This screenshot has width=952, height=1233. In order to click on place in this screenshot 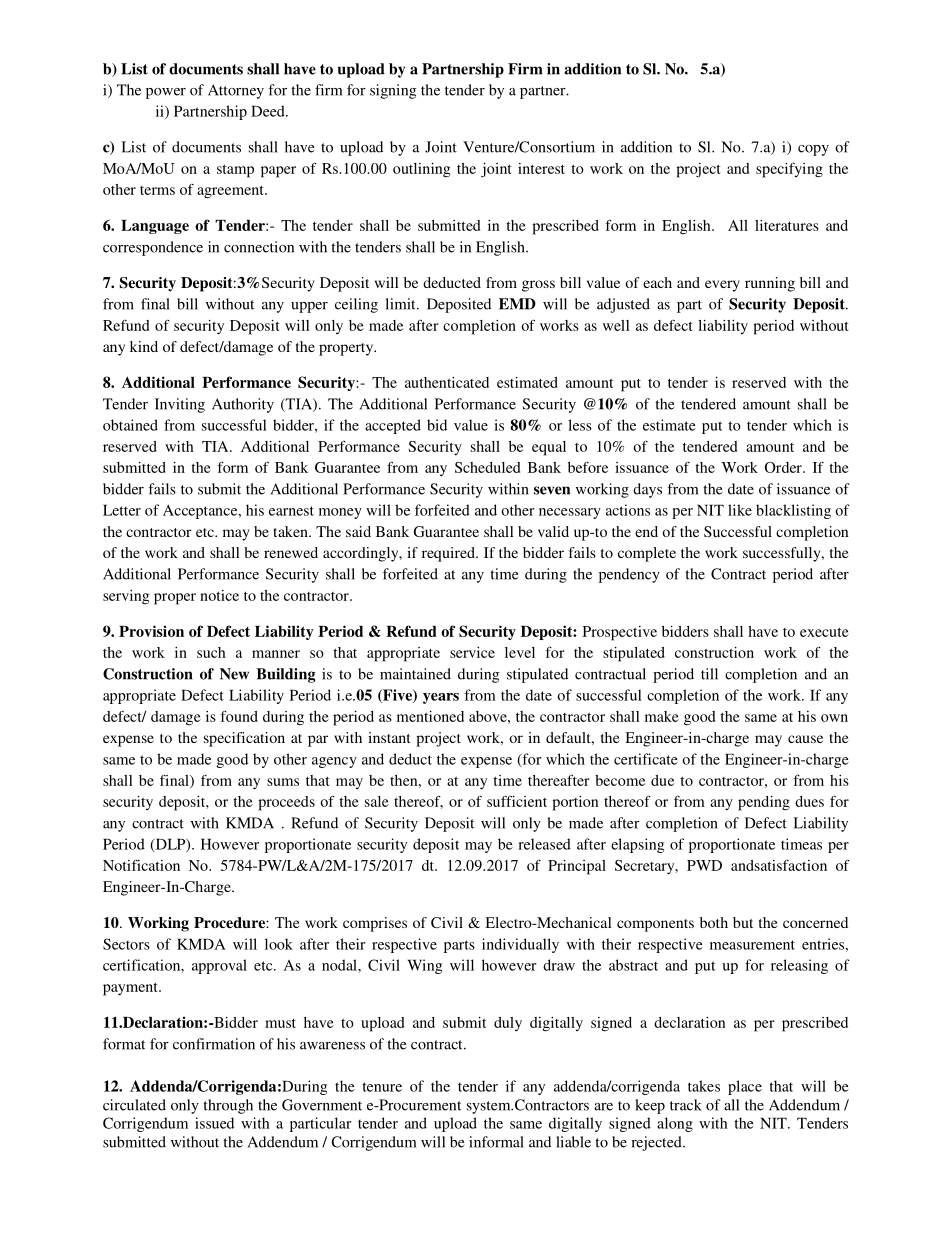, I will do `click(745, 1087)`.
